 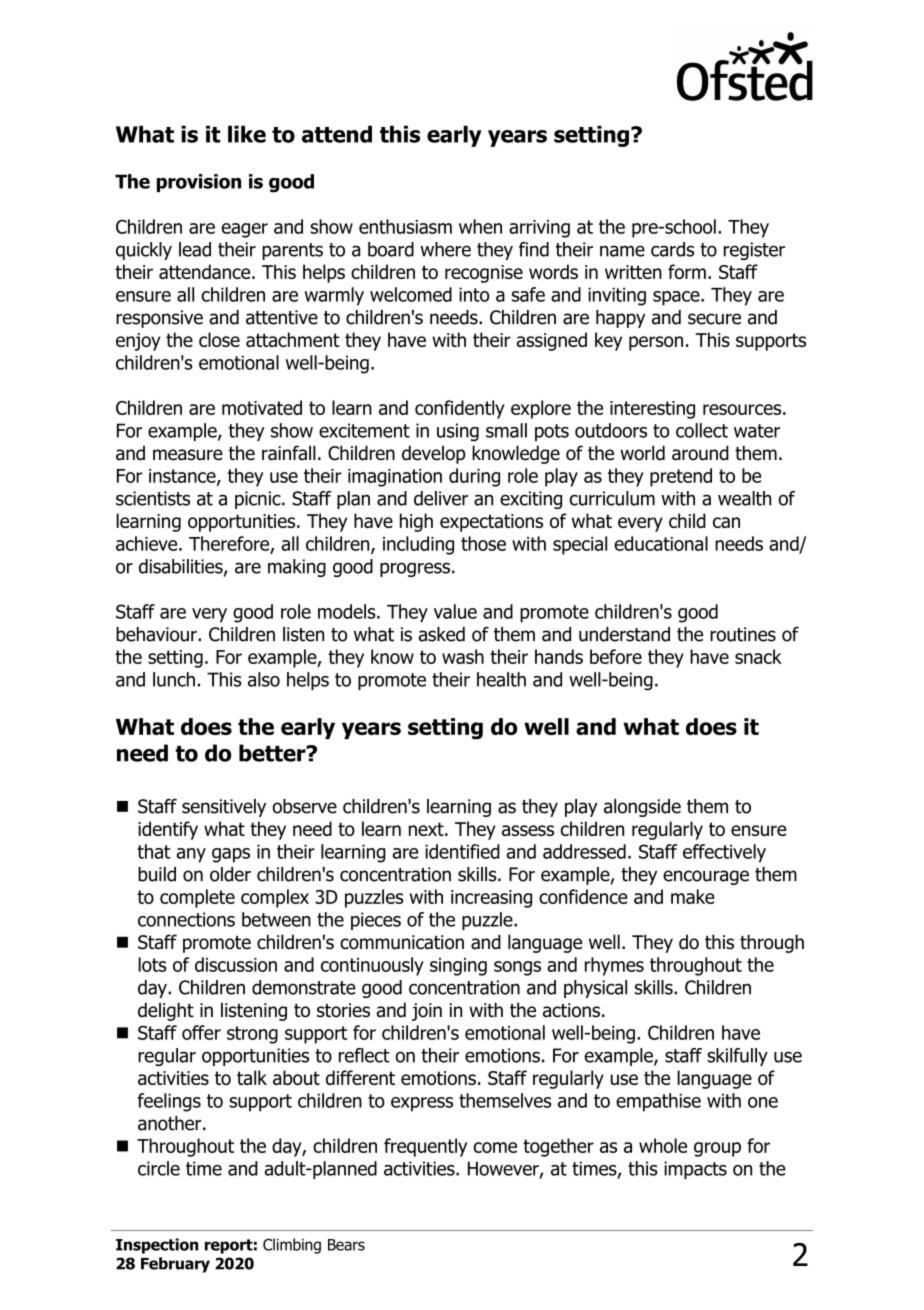 I want to click on cards, so click(x=672, y=249).
